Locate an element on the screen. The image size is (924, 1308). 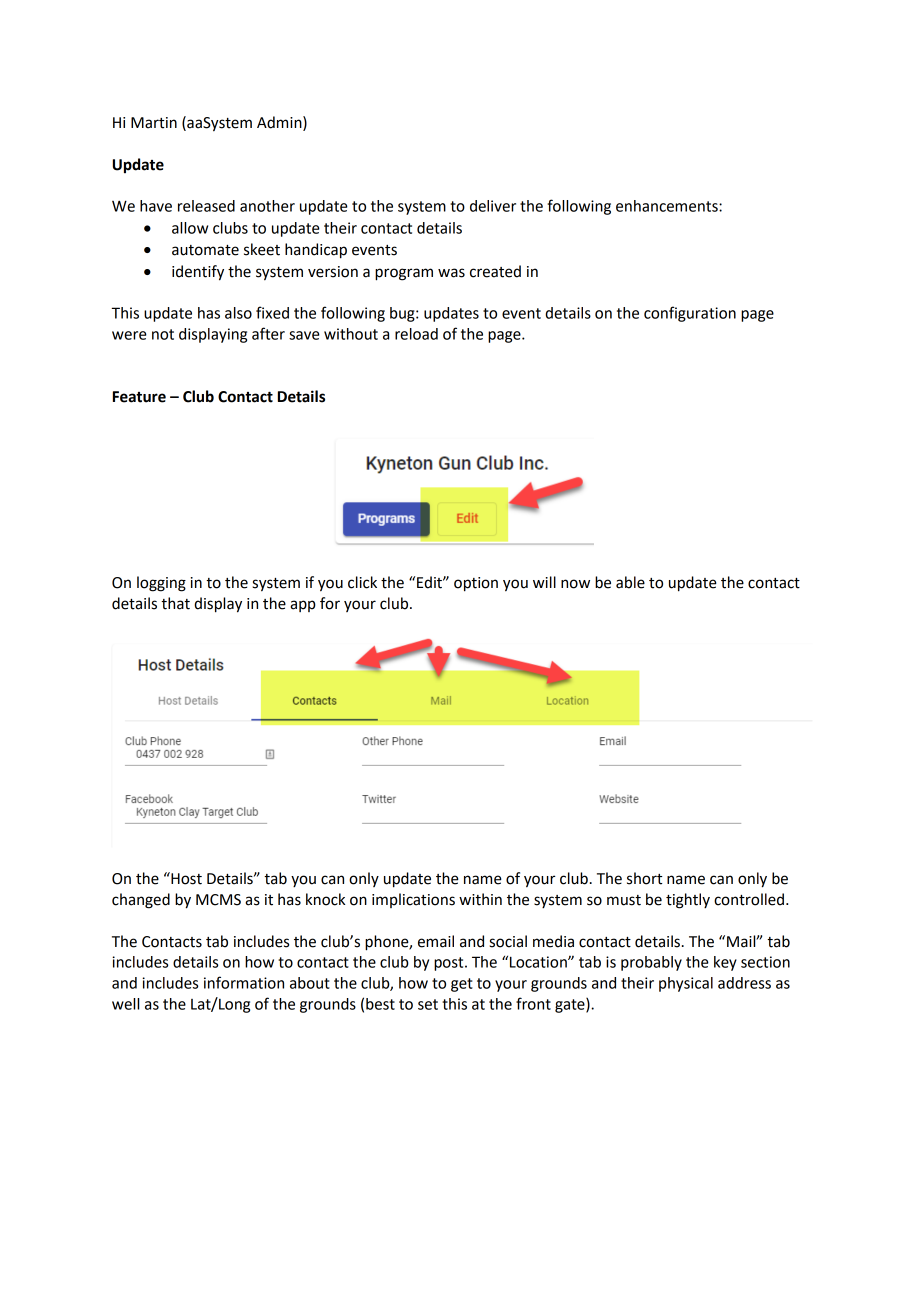
logging is located at coordinates (161, 584).
